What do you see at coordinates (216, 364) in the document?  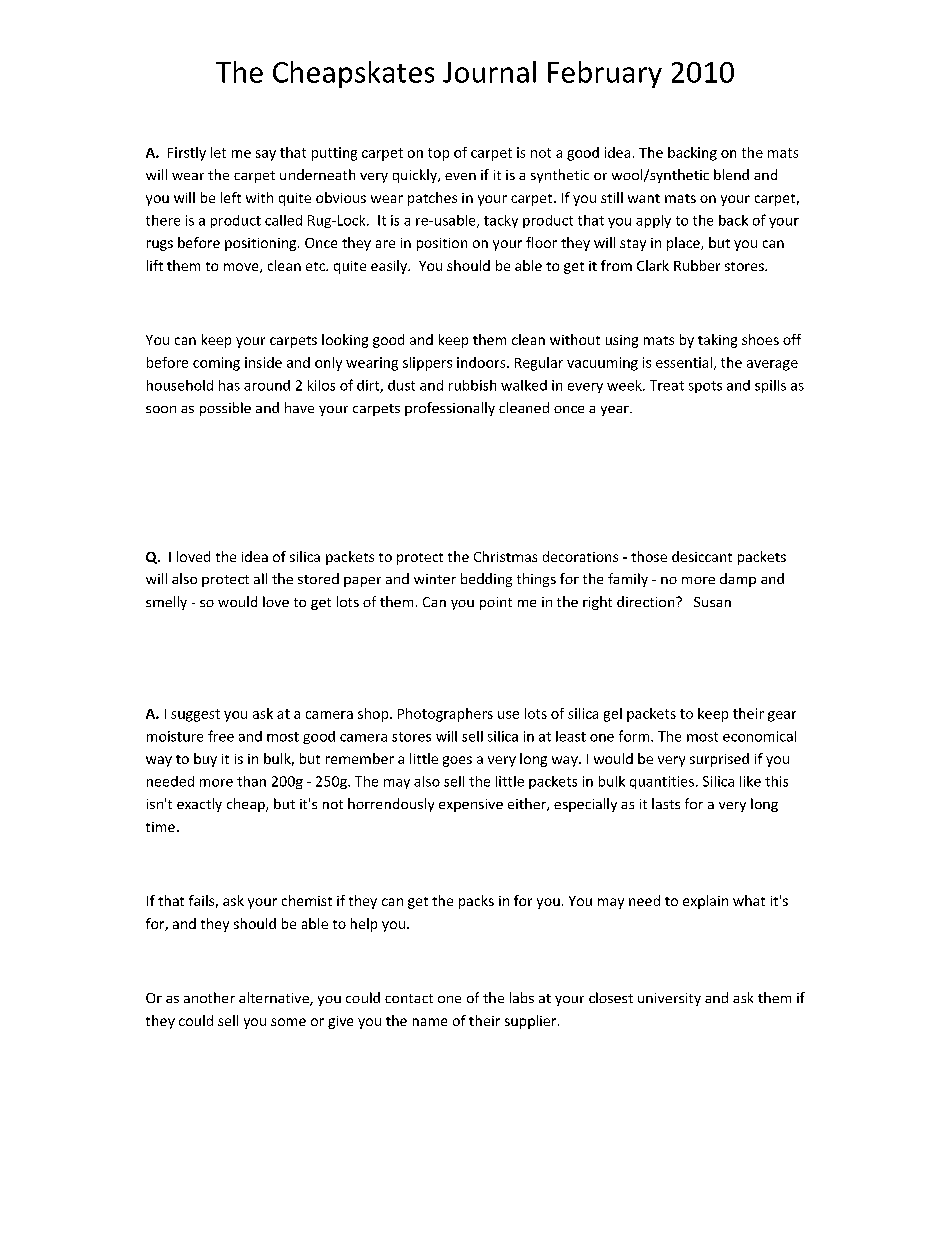 I see `coming` at bounding box center [216, 364].
